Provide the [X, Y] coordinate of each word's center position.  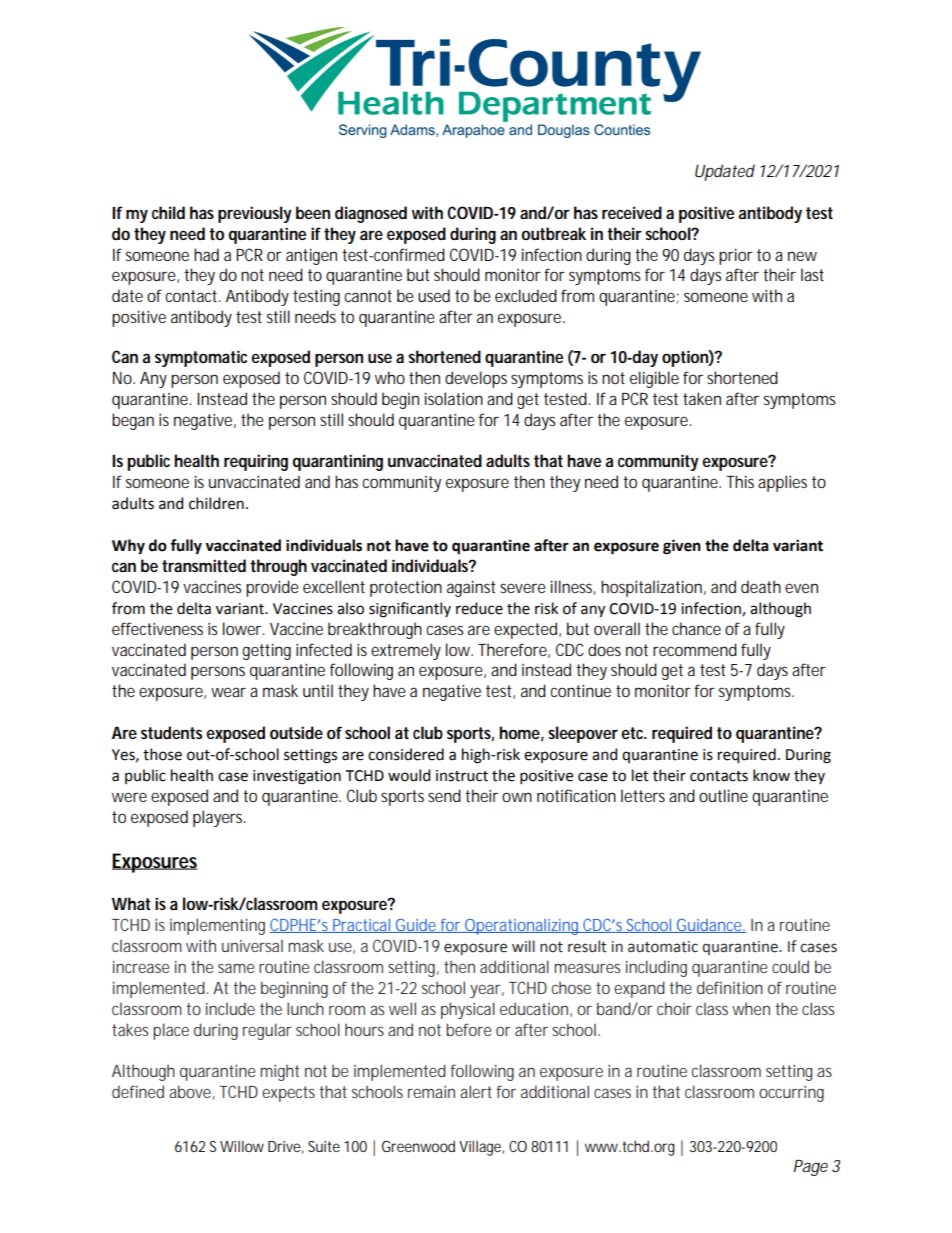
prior [736, 256]
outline [723, 795]
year [487, 991]
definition [730, 987]
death [761, 586]
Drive [286, 1147]
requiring [256, 462]
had [206, 254]
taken [702, 398]
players [219, 818]
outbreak [553, 233]
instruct [462, 776]
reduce [479, 608]
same [236, 968]
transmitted [204, 565]
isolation [454, 398]
